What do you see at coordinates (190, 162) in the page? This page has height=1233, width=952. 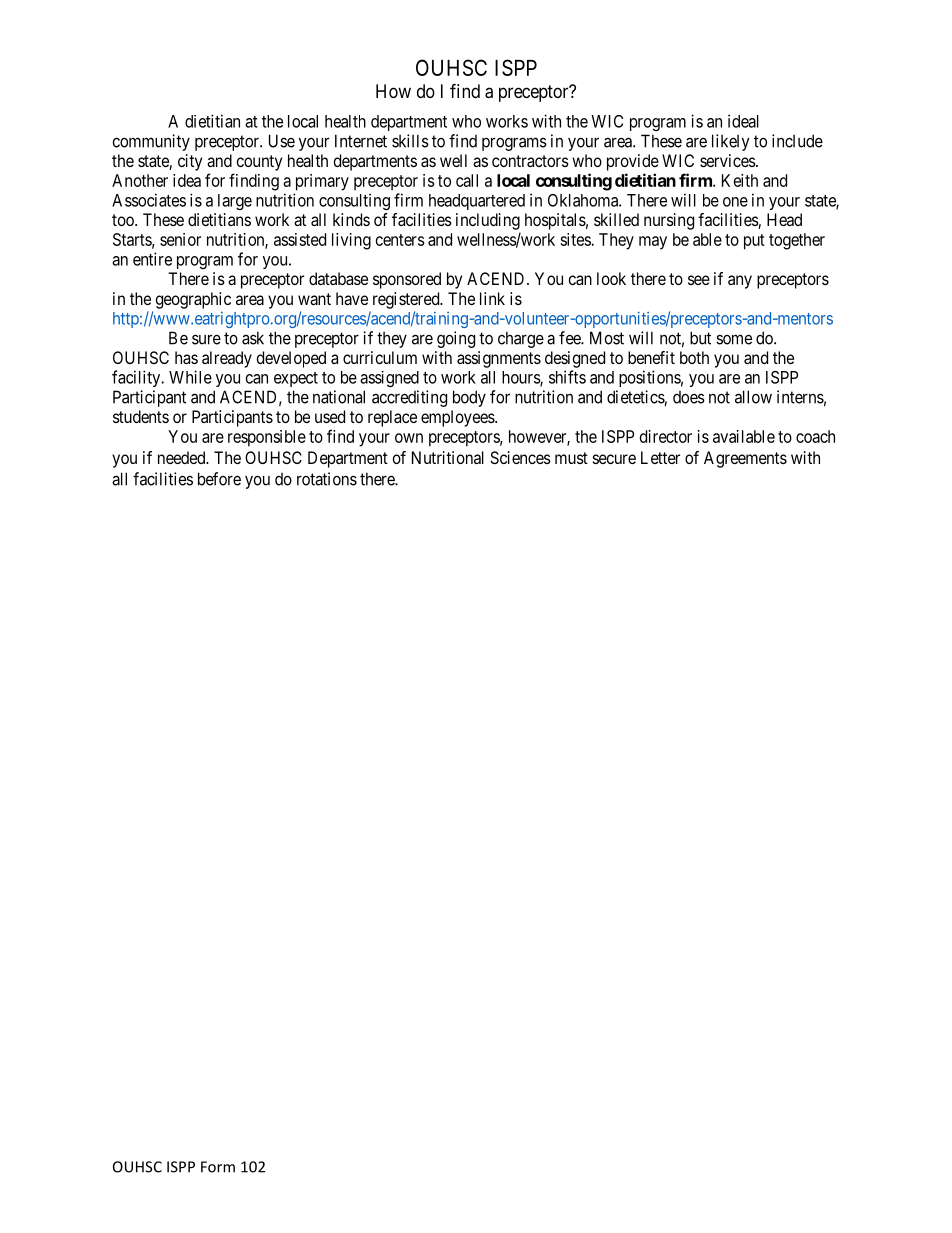 I see `city` at bounding box center [190, 162].
